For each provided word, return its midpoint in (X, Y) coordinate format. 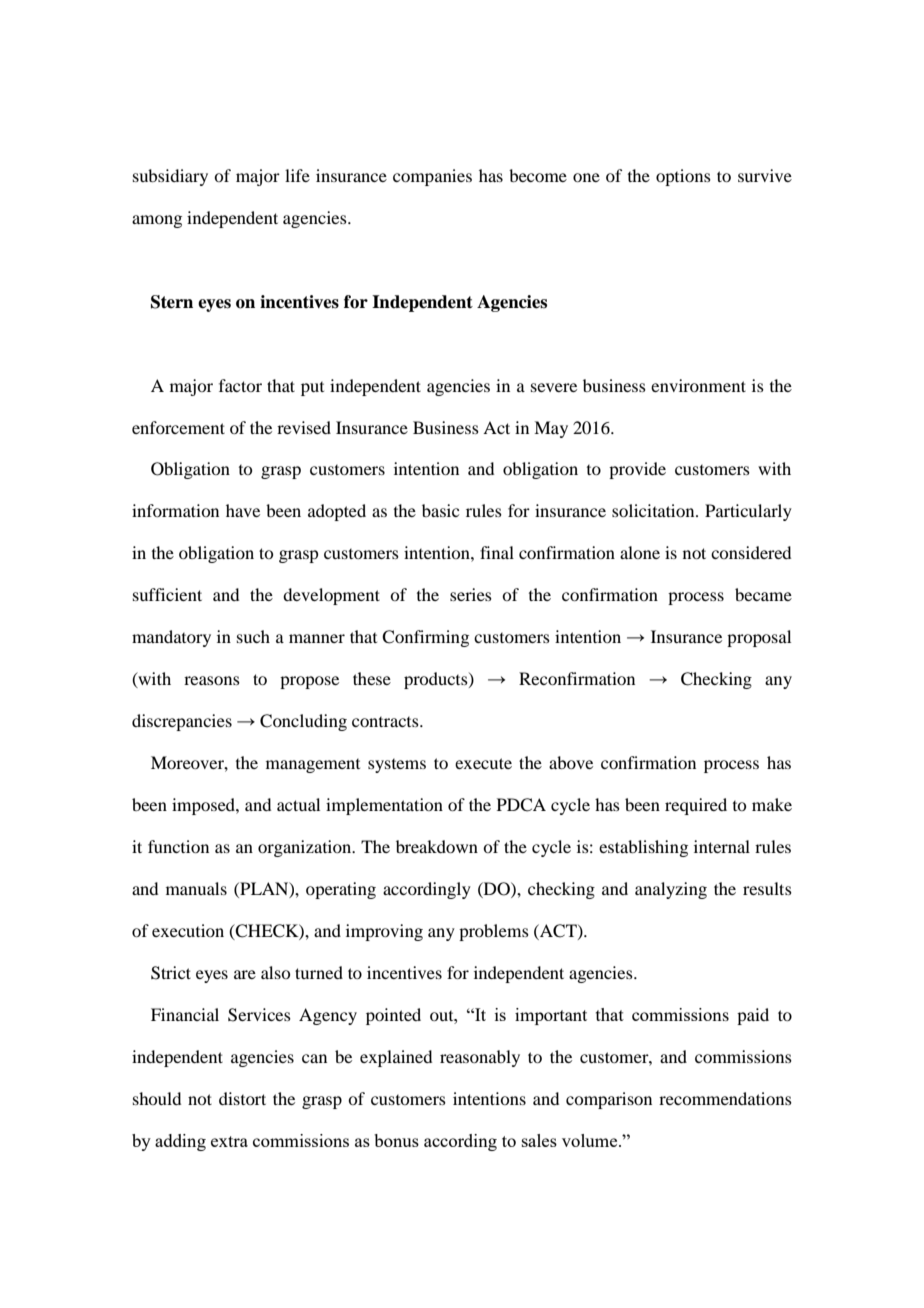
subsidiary (170, 177)
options (683, 177)
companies (432, 177)
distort (242, 1098)
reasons (212, 680)
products (437, 680)
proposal (759, 638)
